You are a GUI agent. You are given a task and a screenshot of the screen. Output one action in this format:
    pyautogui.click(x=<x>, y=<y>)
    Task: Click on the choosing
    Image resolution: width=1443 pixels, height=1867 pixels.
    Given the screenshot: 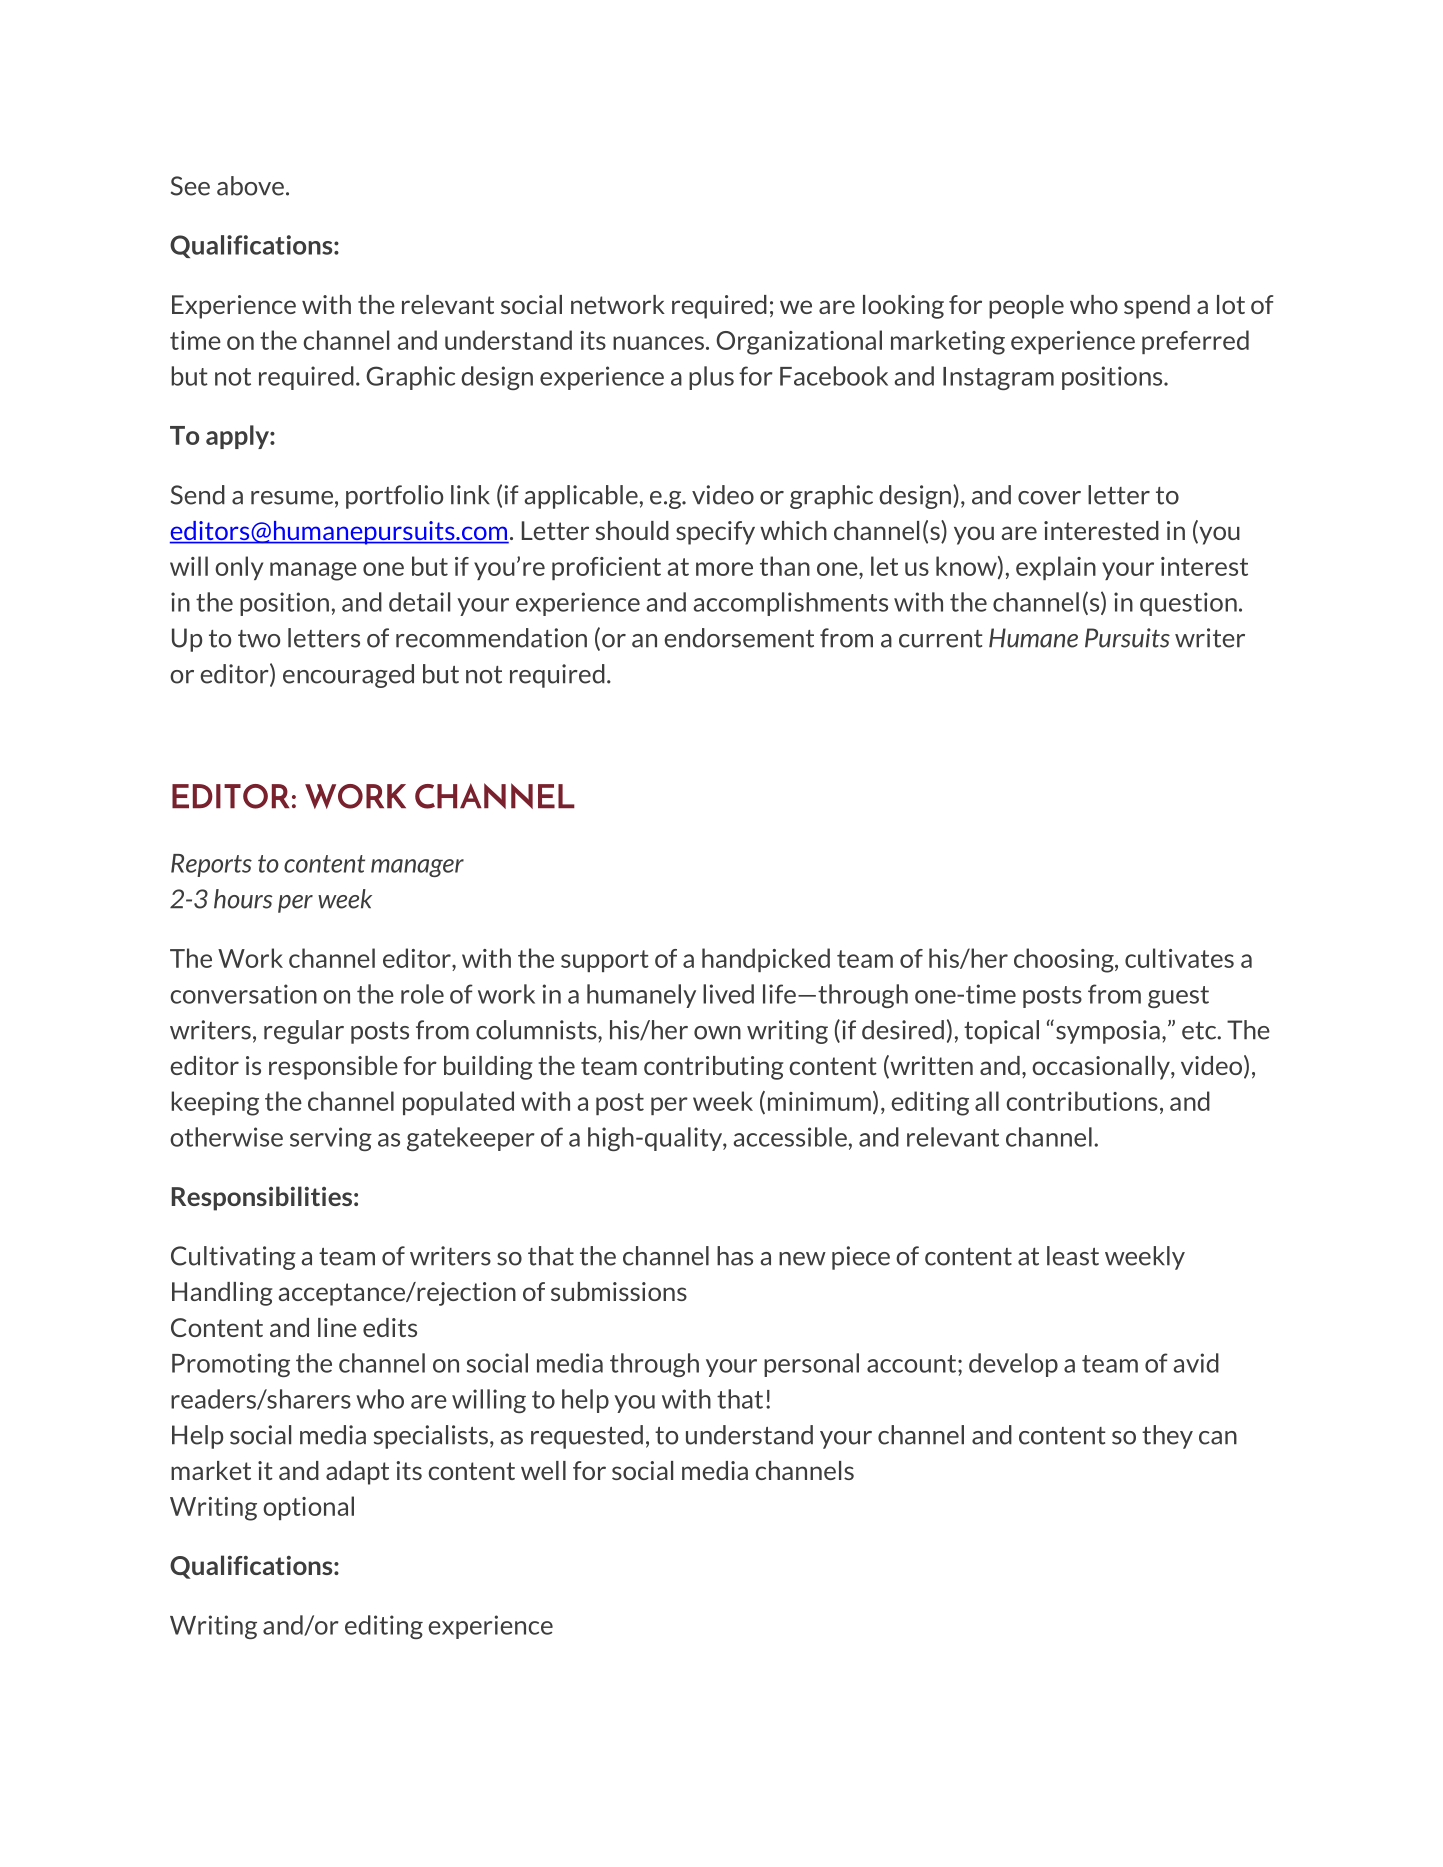 What is the action you would take?
    pyautogui.click(x=1065, y=960)
